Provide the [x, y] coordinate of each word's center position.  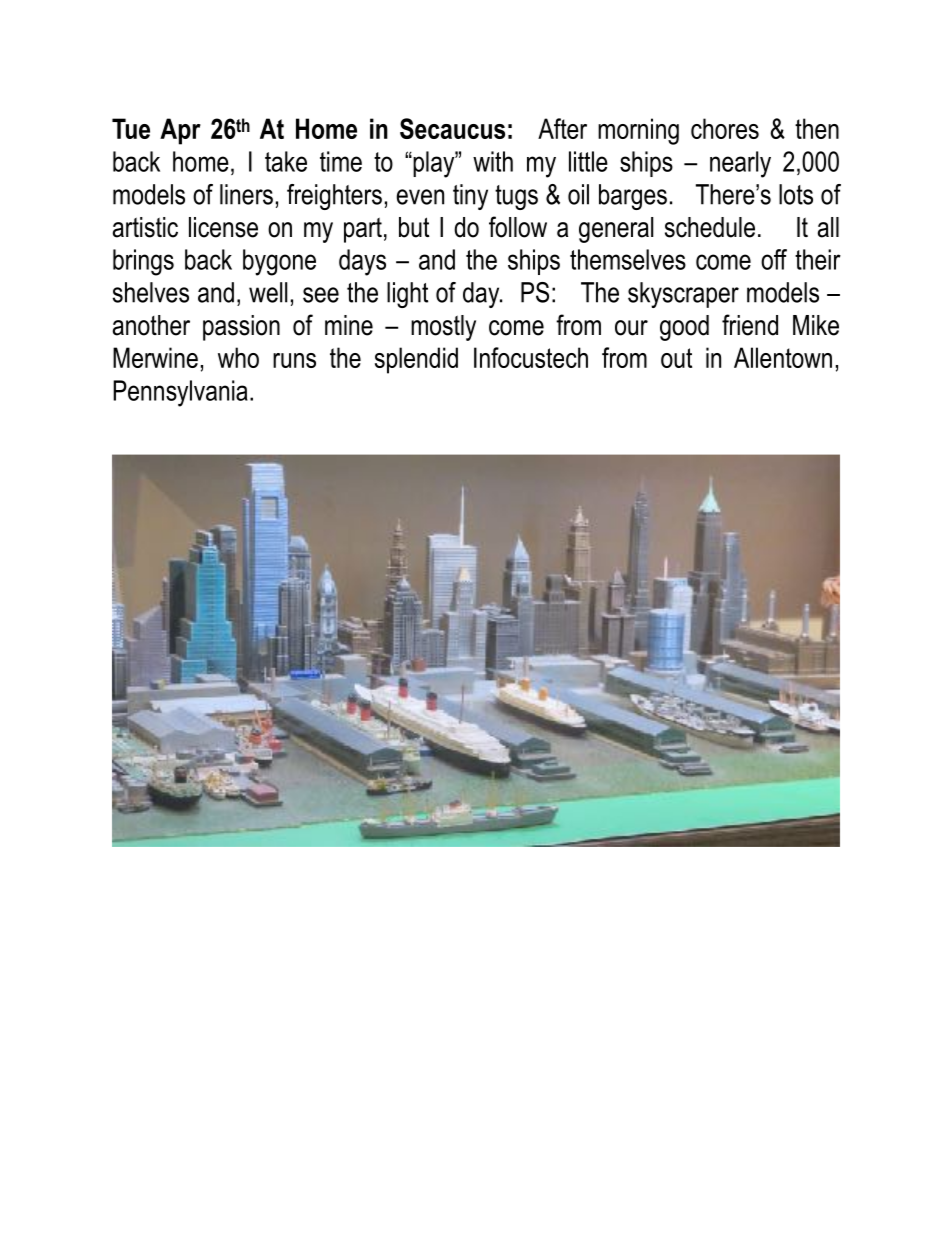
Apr [180, 131]
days [362, 262]
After [562, 128]
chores [725, 128]
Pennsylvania [180, 393]
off [774, 259]
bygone [279, 262]
